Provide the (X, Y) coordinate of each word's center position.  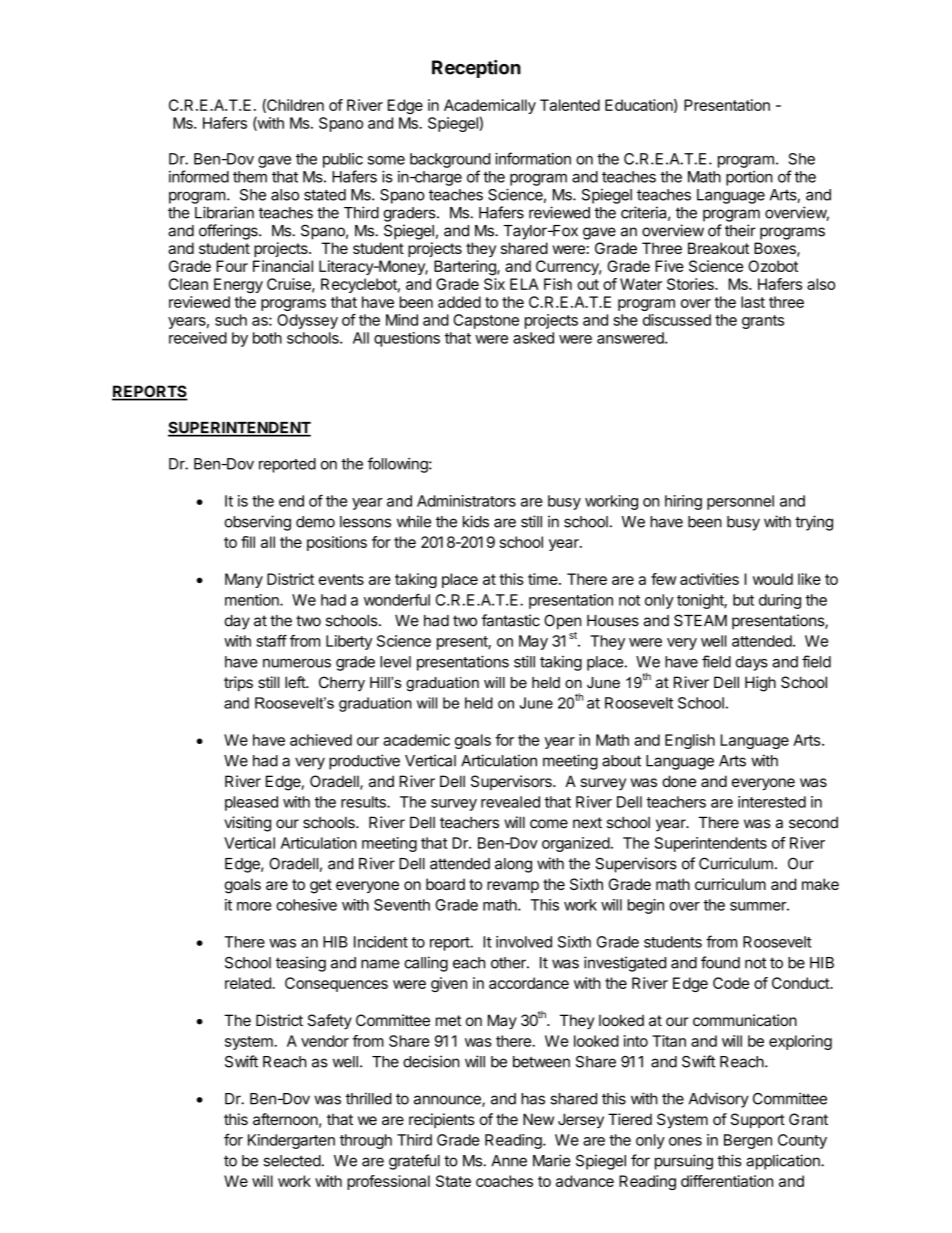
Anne (509, 1161)
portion (749, 178)
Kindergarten (291, 1141)
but (743, 600)
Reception (476, 69)
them (250, 177)
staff (272, 641)
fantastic (511, 620)
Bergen (748, 1141)
